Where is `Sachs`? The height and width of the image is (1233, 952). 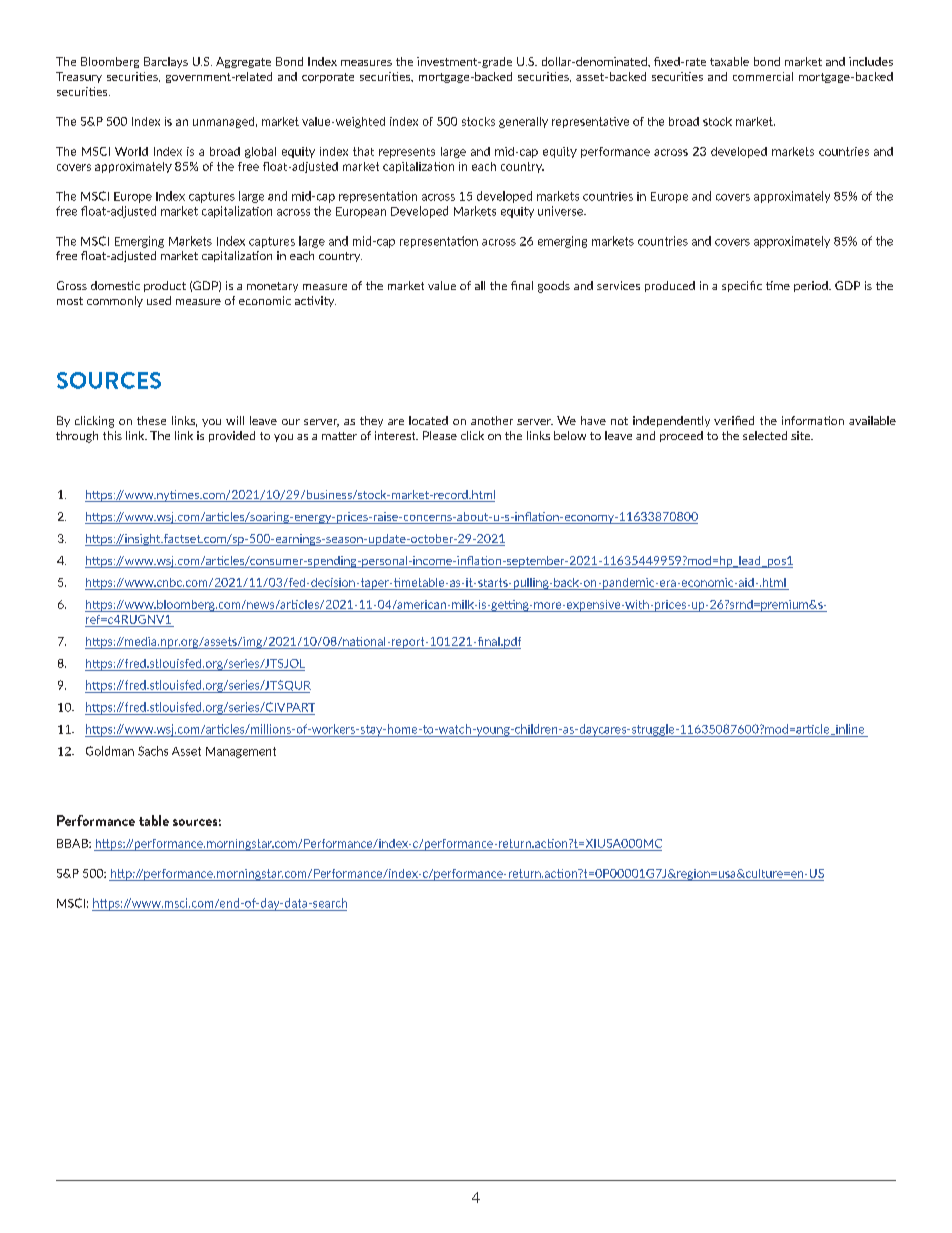
Sachs is located at coordinates (153, 751).
